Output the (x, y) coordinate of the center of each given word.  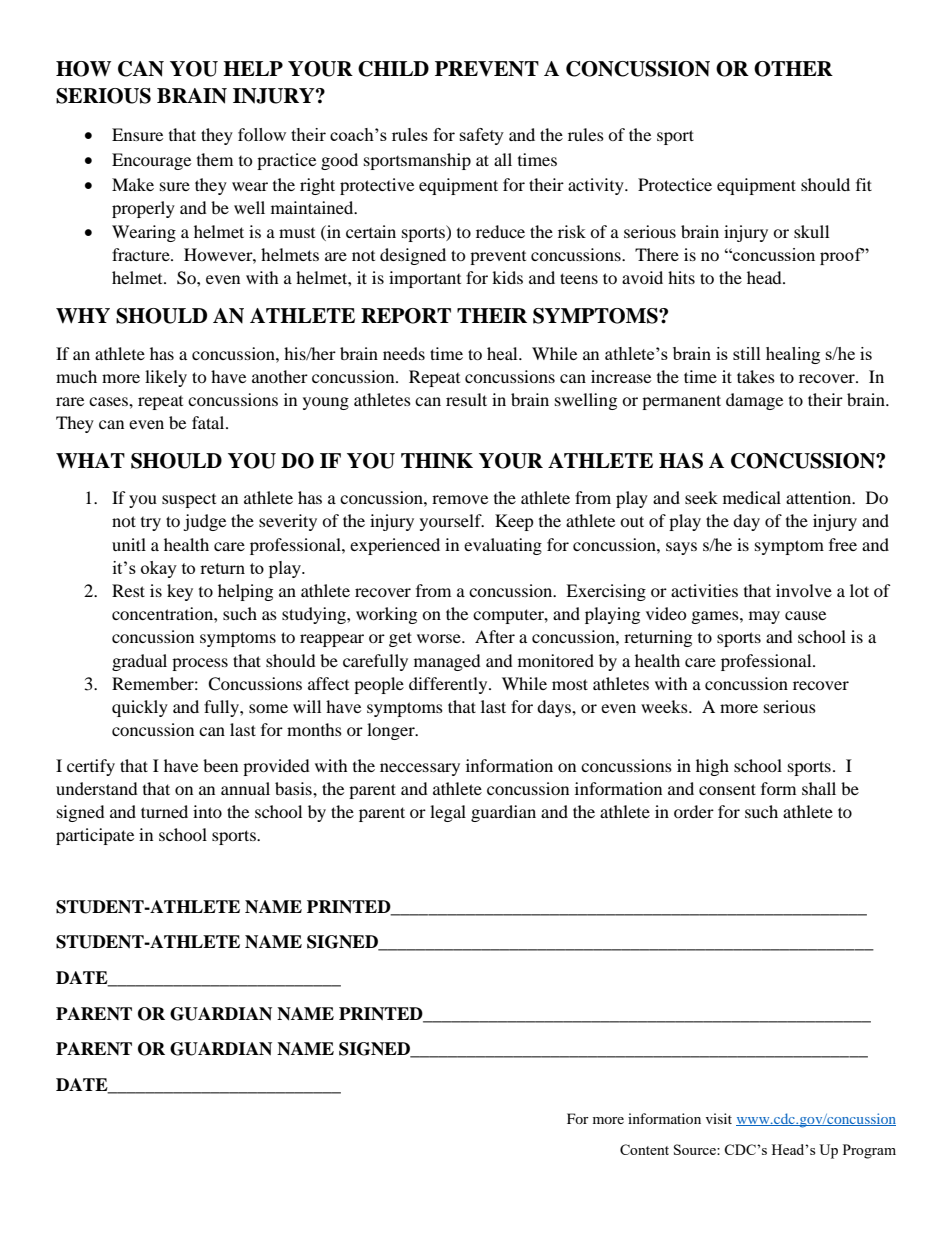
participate (95, 836)
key (180, 592)
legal (448, 813)
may (764, 617)
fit (864, 184)
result (466, 399)
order (694, 811)
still (747, 353)
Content (644, 1149)
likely (166, 378)
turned (164, 811)
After (495, 636)
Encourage (151, 161)
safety (482, 136)
